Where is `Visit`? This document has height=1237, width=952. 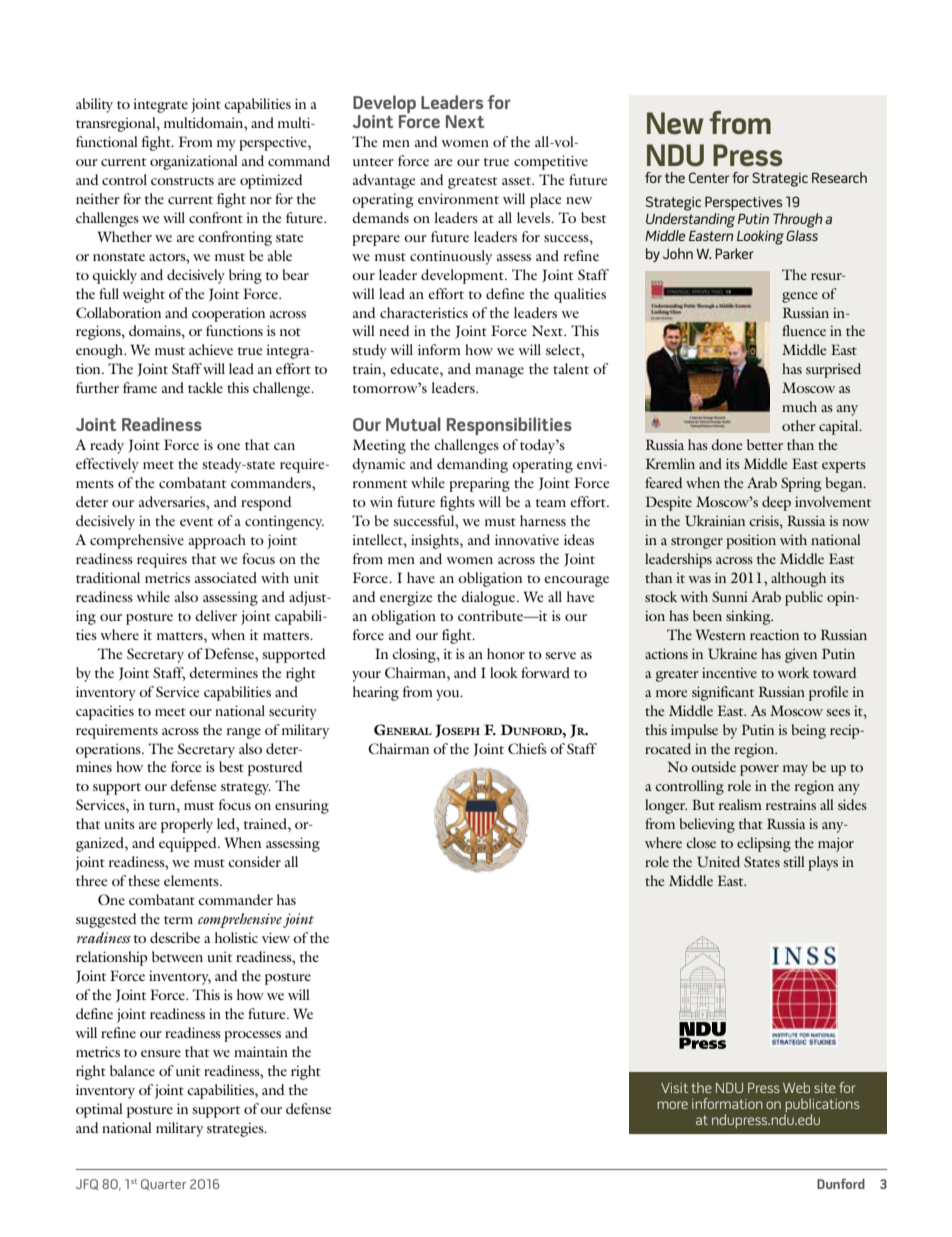 Visit is located at coordinates (674, 1088).
